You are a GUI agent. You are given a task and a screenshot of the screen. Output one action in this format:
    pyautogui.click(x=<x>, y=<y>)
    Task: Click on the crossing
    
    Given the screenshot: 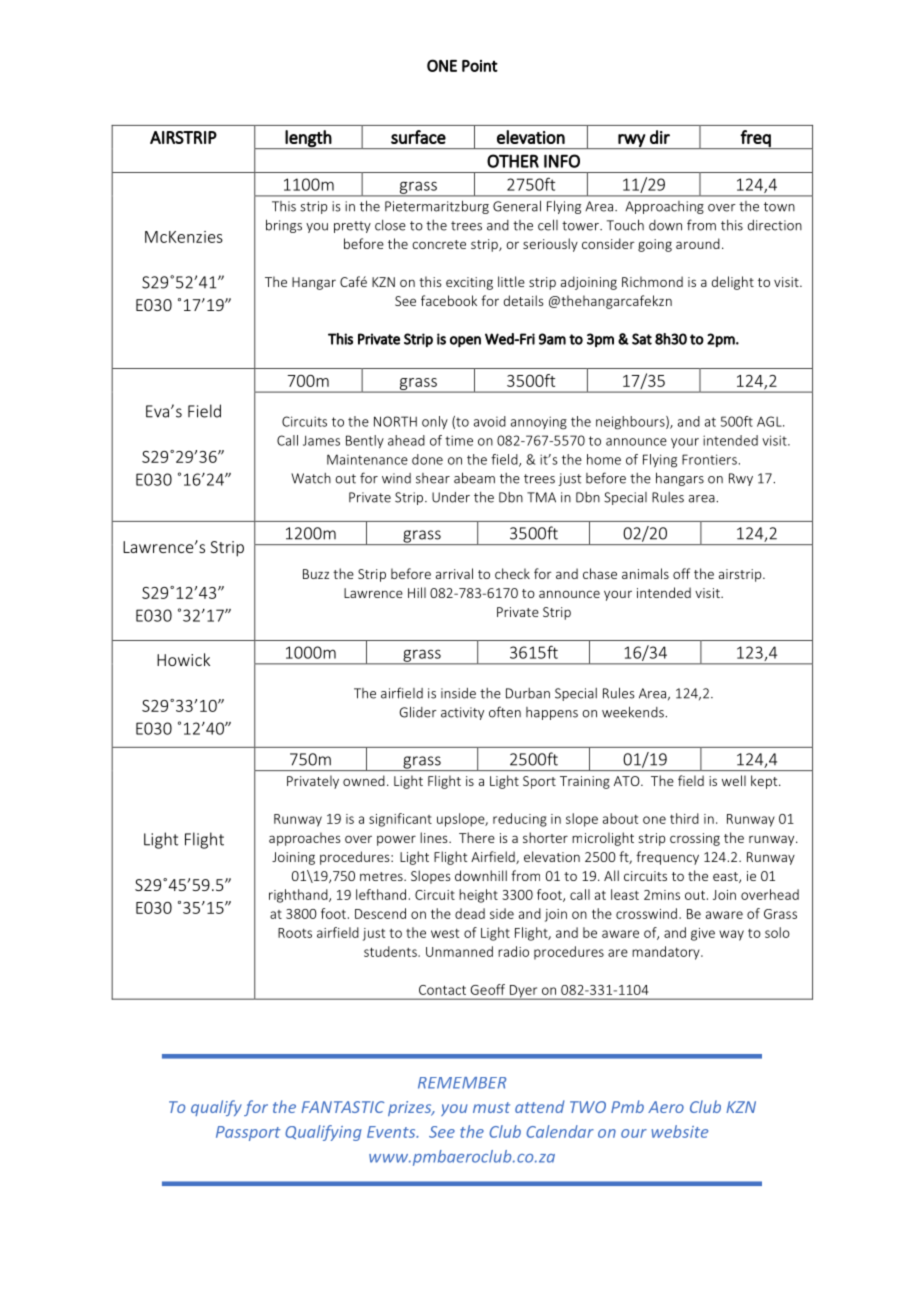 What is the action you would take?
    pyautogui.click(x=695, y=839)
